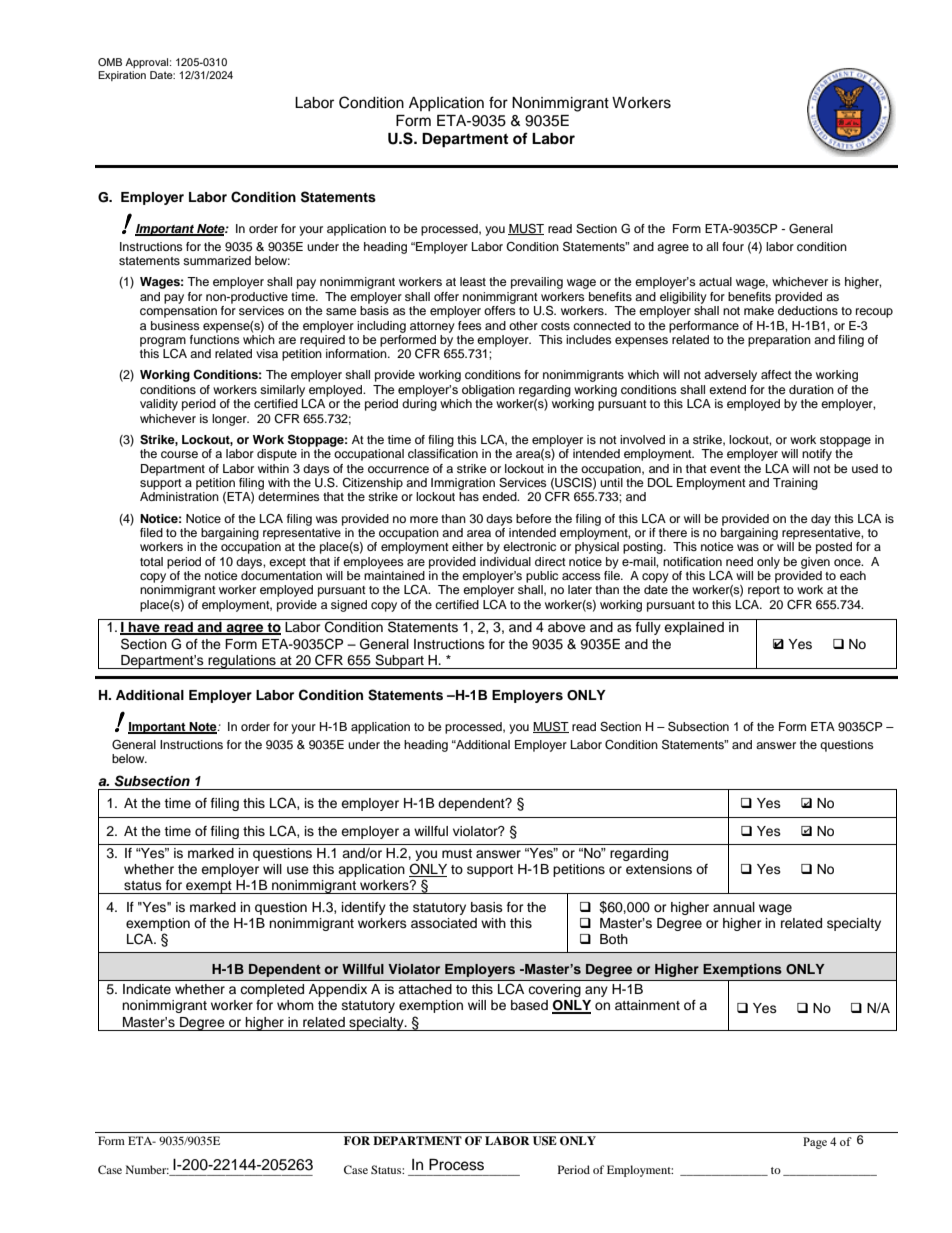 The image size is (952, 1233). Describe the element at coordinates (159, 405) in the page. I see `validity` at that location.
